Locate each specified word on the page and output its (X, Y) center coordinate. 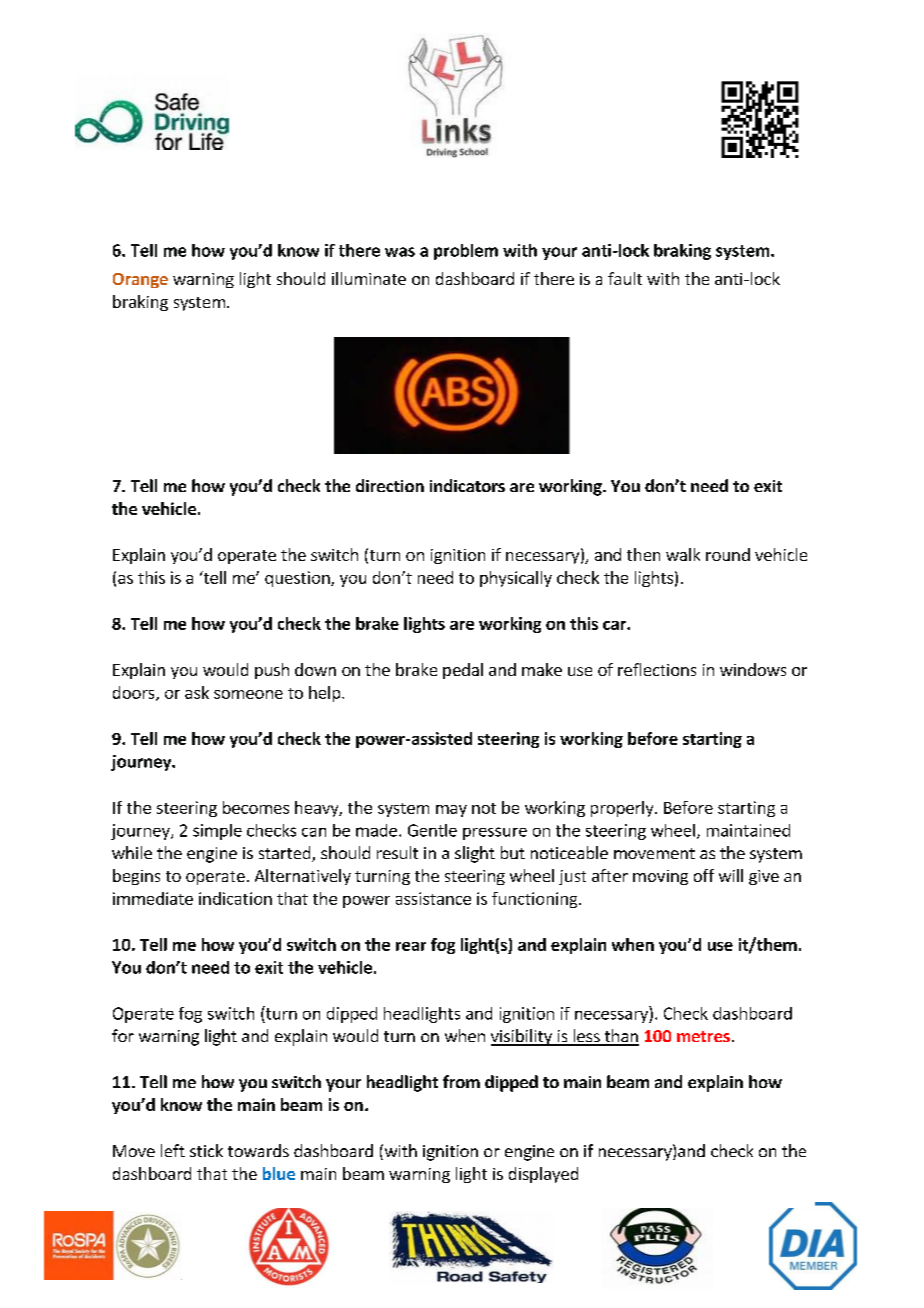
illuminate (369, 278)
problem (466, 252)
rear (411, 946)
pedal (463, 671)
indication (235, 898)
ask (197, 692)
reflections (657, 669)
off (704, 875)
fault (625, 278)
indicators (467, 485)
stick (206, 1150)
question (298, 579)
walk (683, 554)
